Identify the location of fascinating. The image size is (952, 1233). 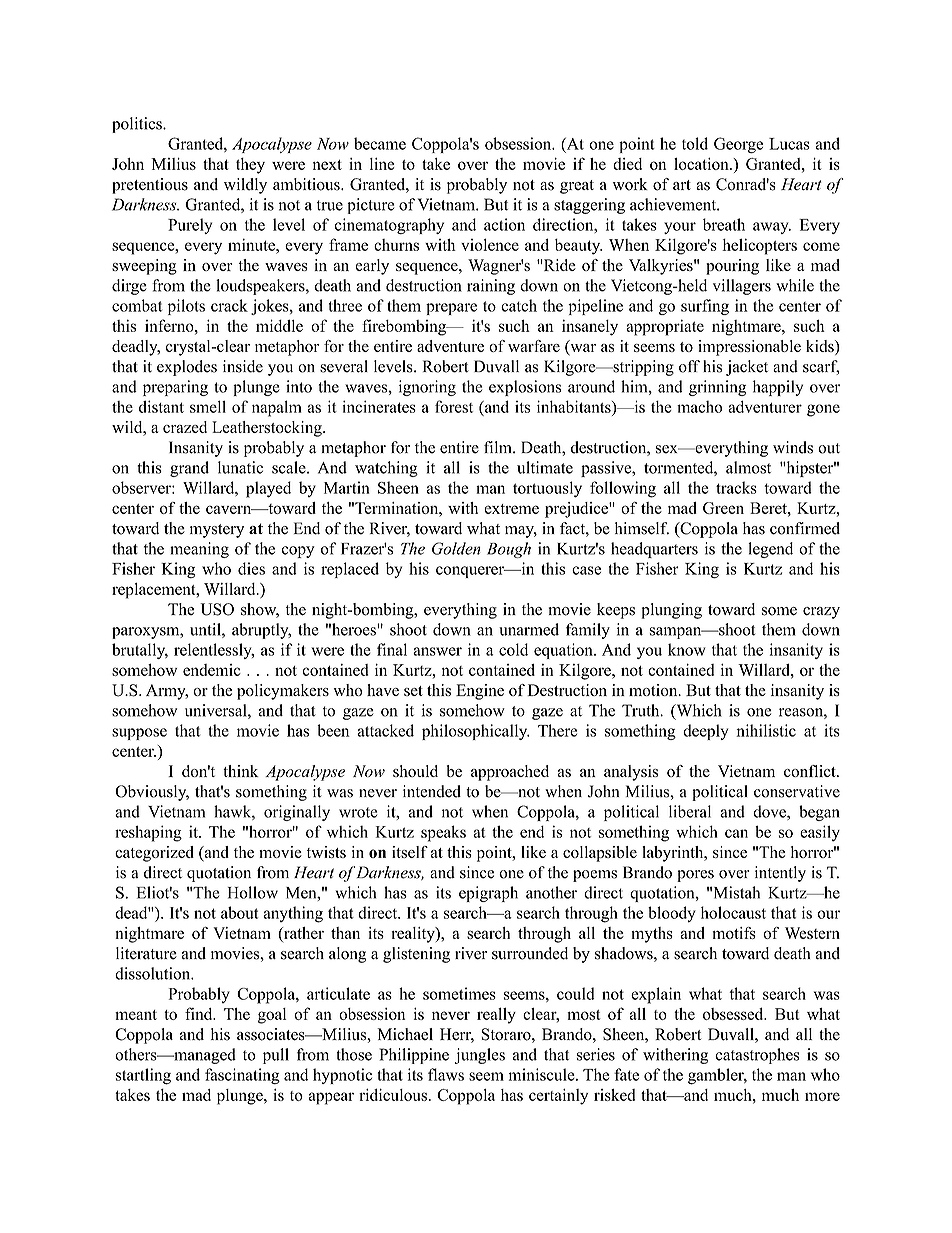
(242, 1076).
